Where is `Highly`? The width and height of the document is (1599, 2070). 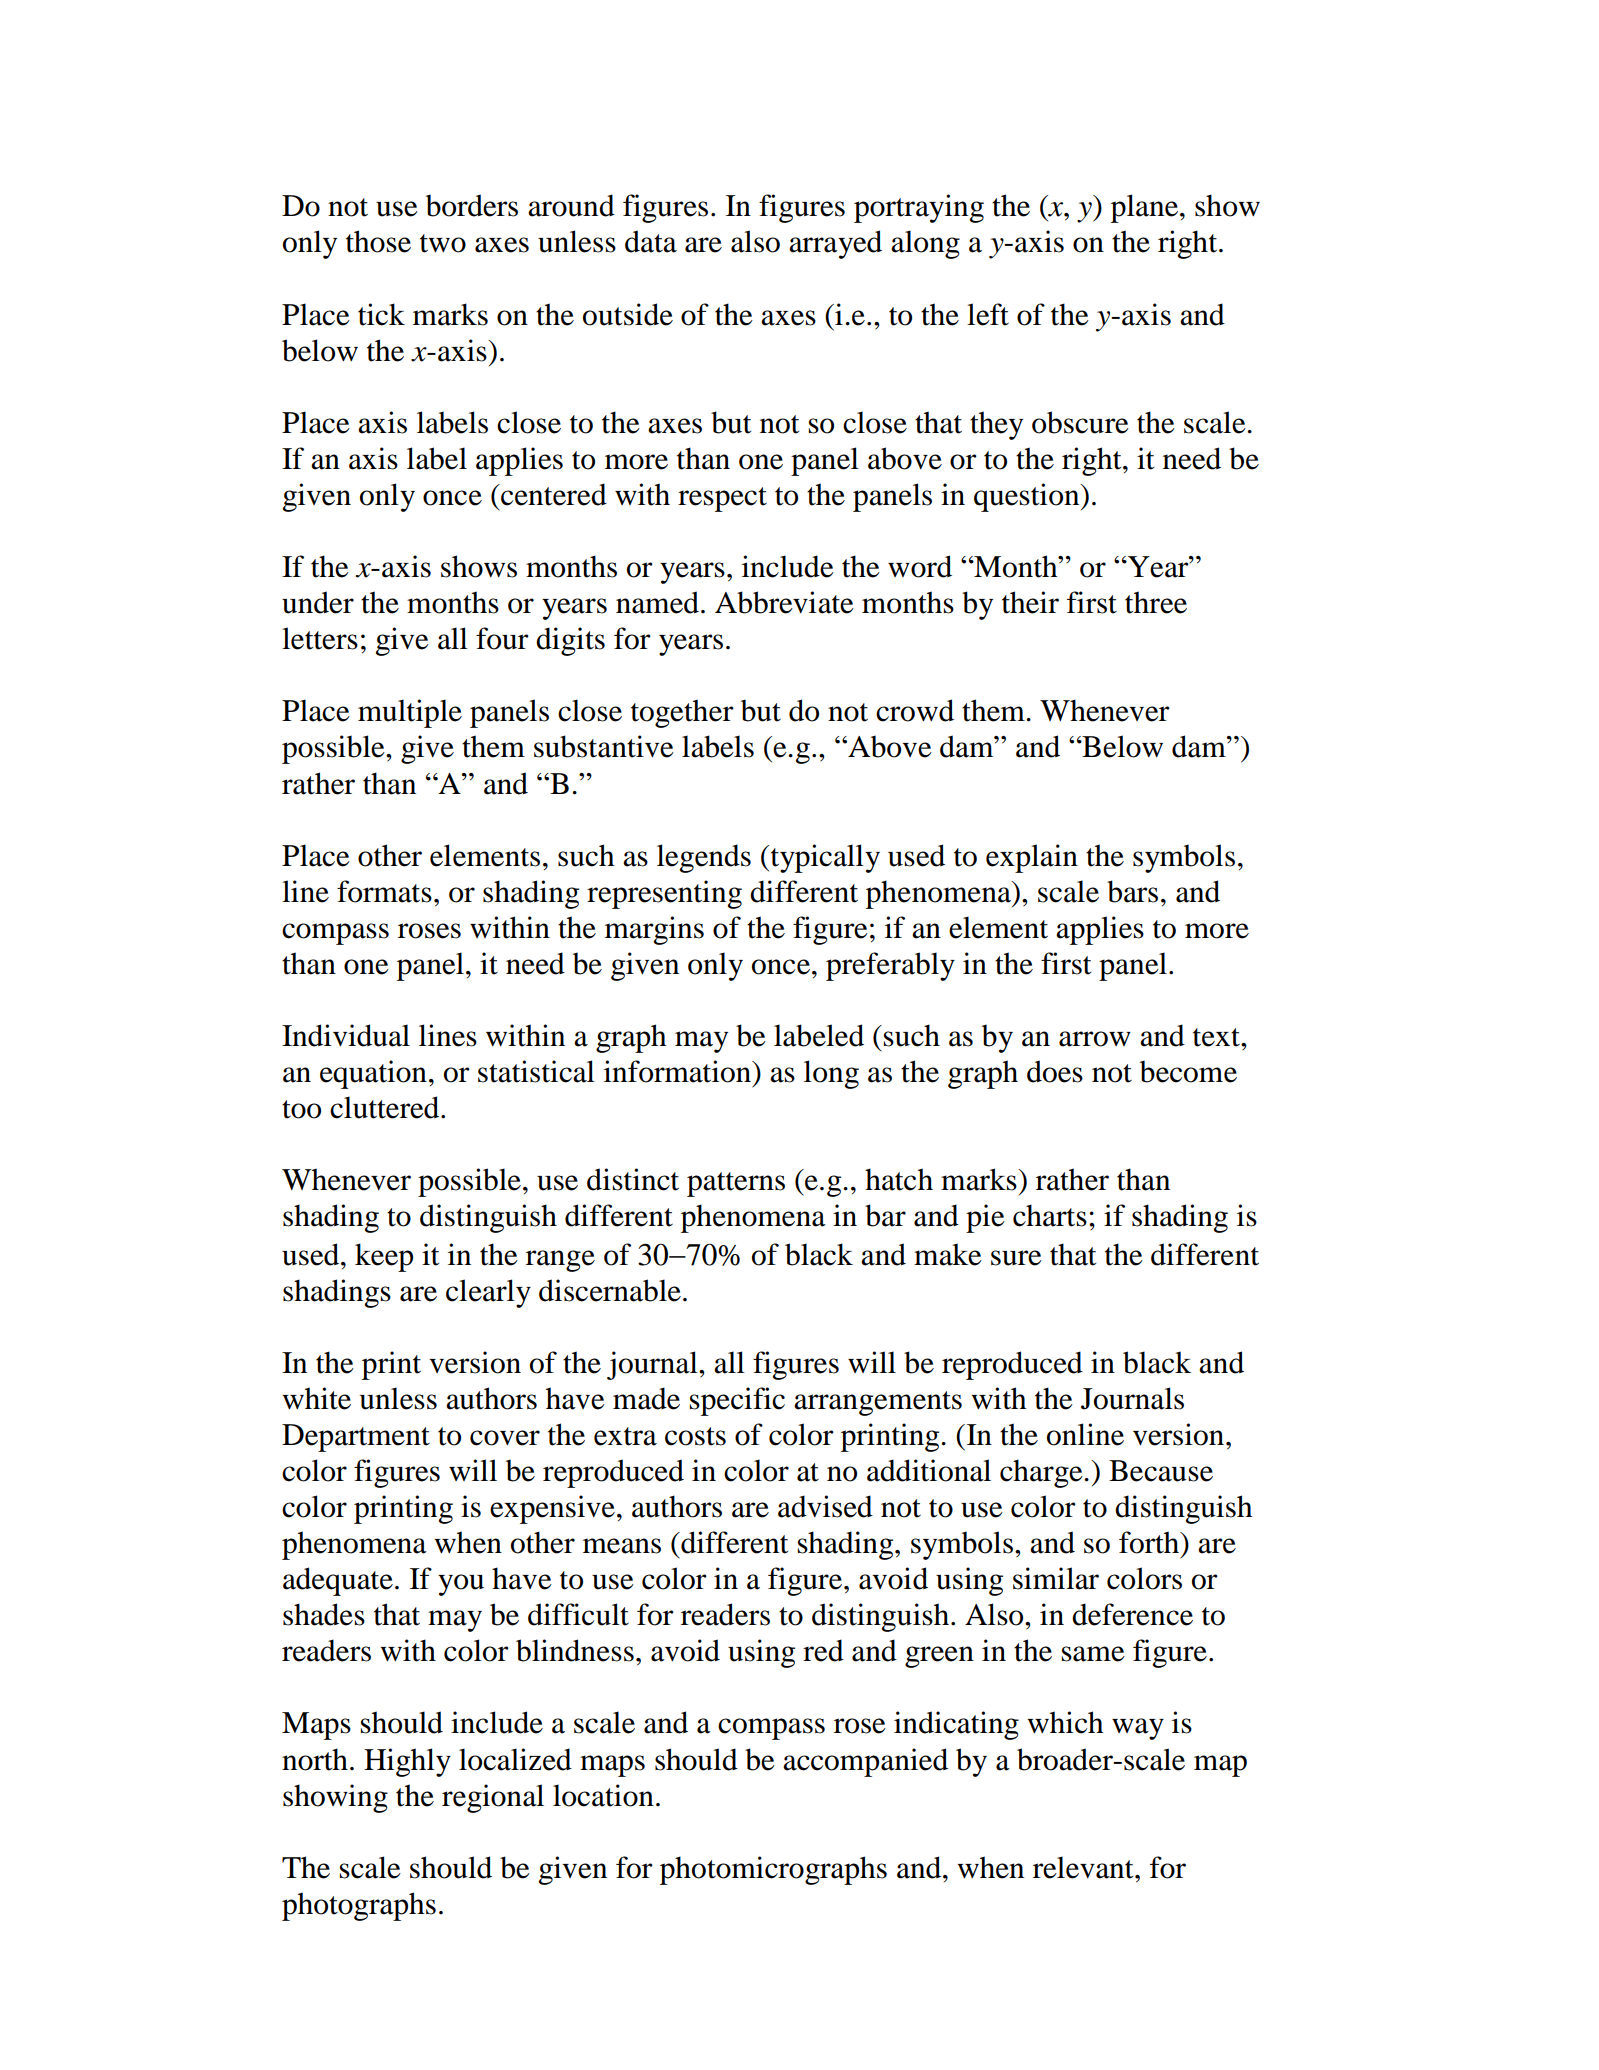
Highly is located at coordinates (407, 1762).
